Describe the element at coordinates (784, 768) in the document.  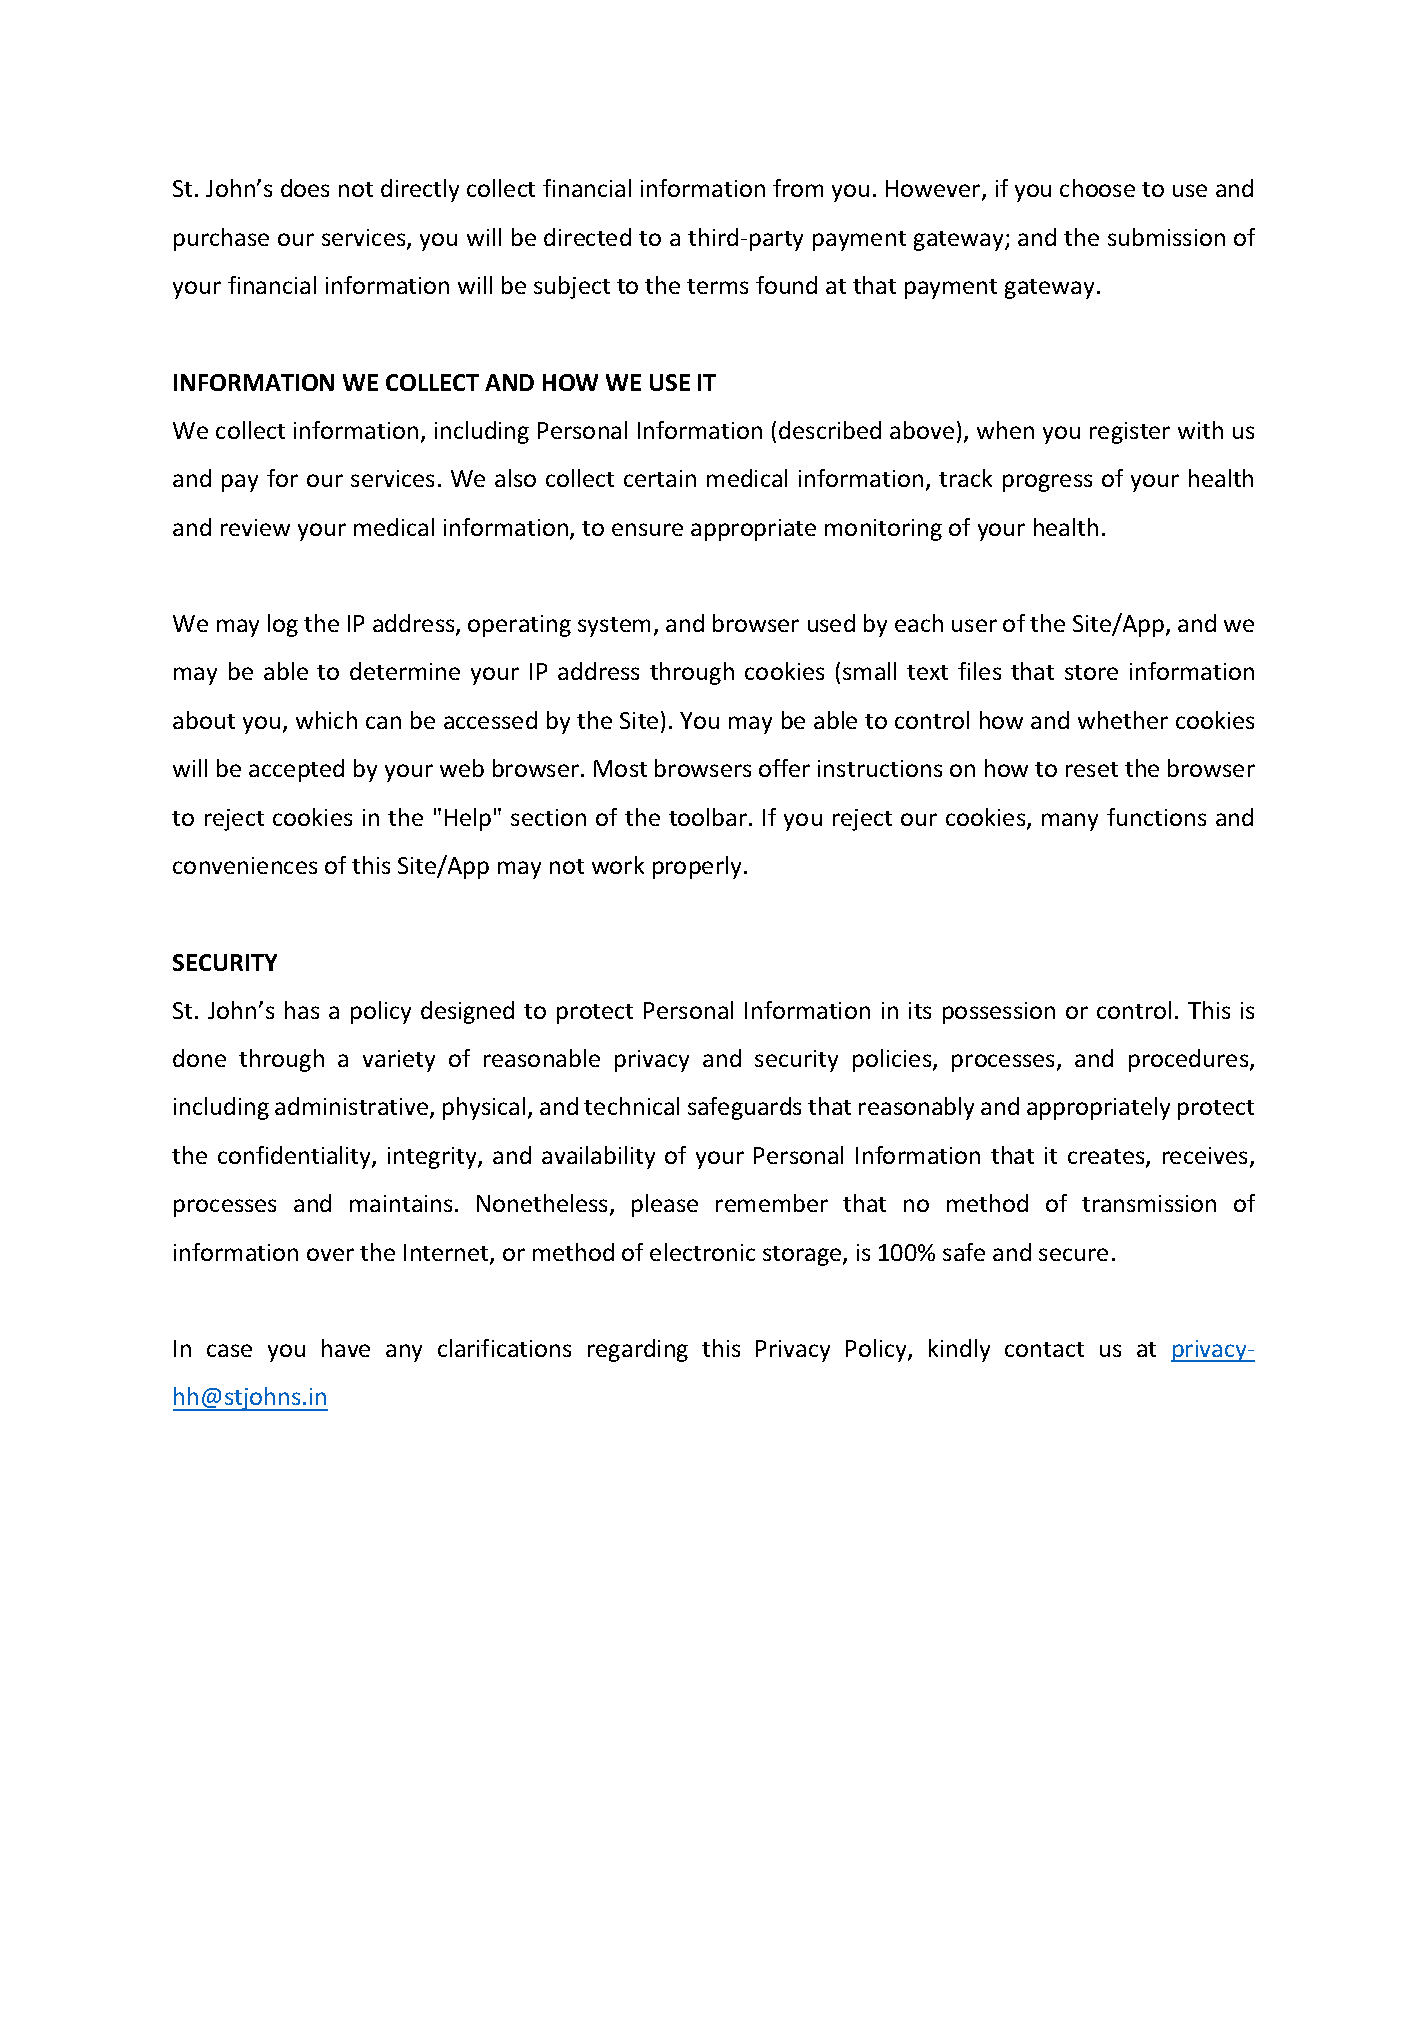
I see `offer` at that location.
